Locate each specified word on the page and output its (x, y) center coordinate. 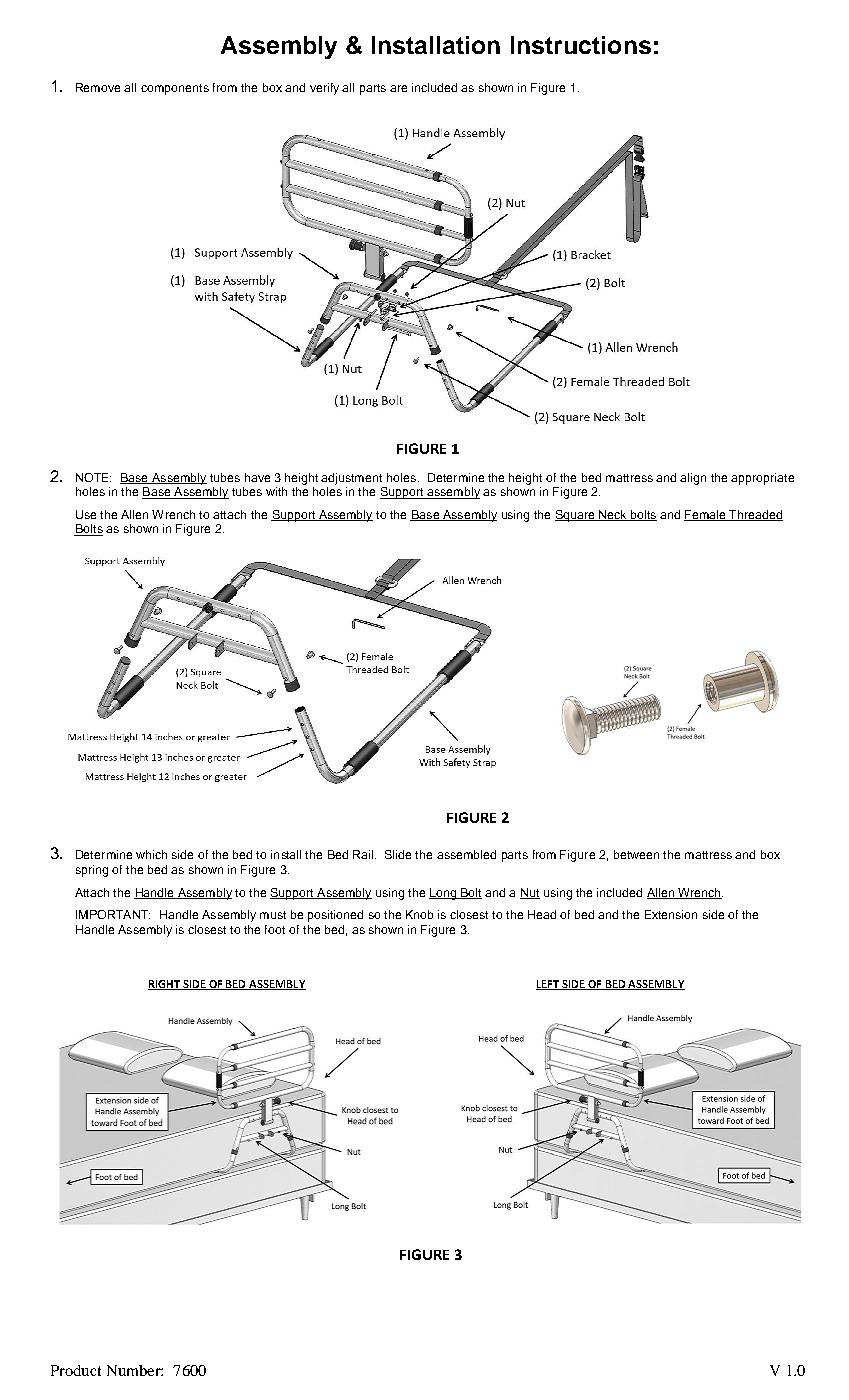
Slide (398, 854)
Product (76, 1370)
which (151, 854)
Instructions (581, 45)
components (175, 89)
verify (324, 89)
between (636, 854)
